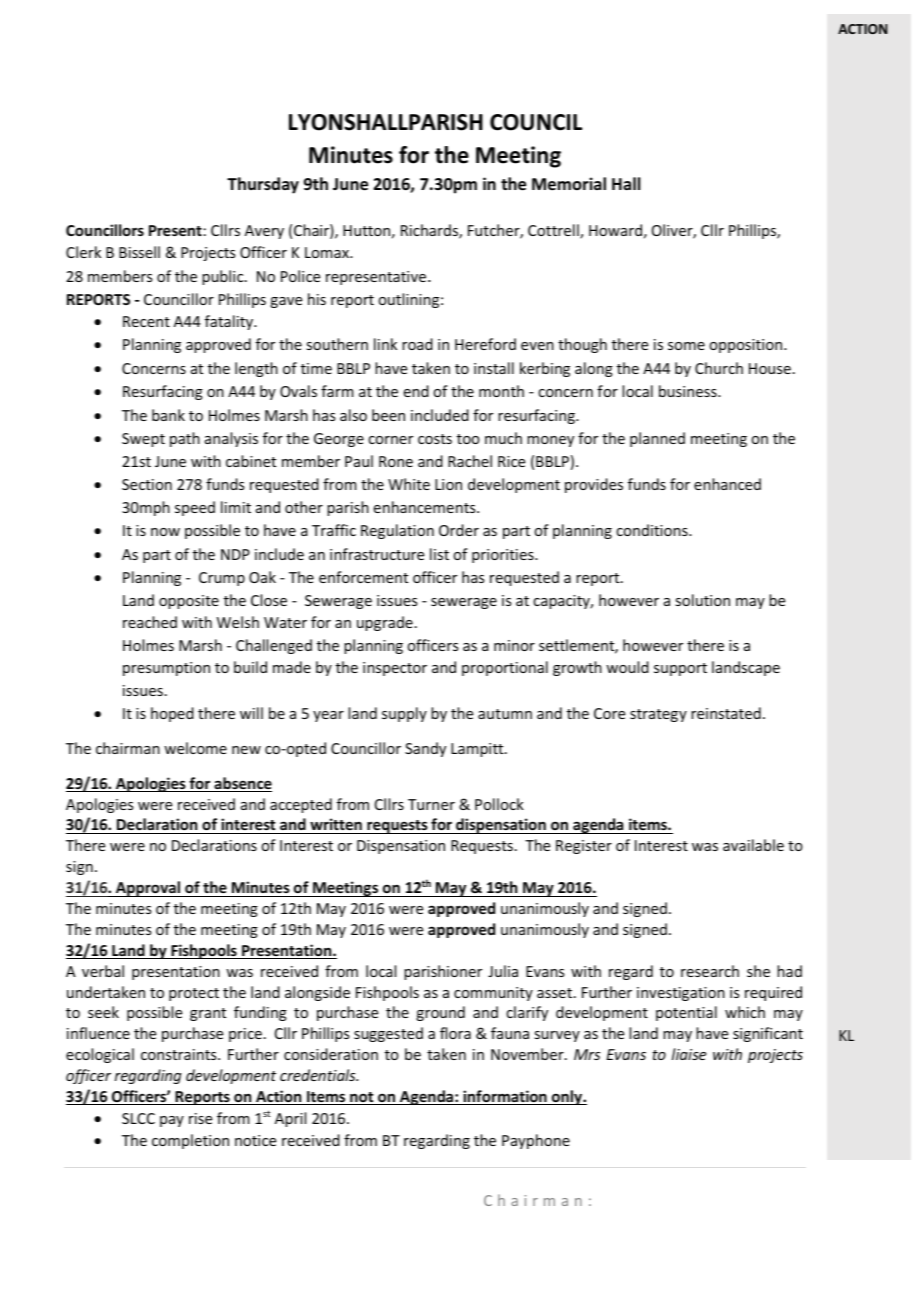 This image has height=1308, width=924. Describe the element at coordinates (328, 252) in the image. I see `Lomax` at that location.
